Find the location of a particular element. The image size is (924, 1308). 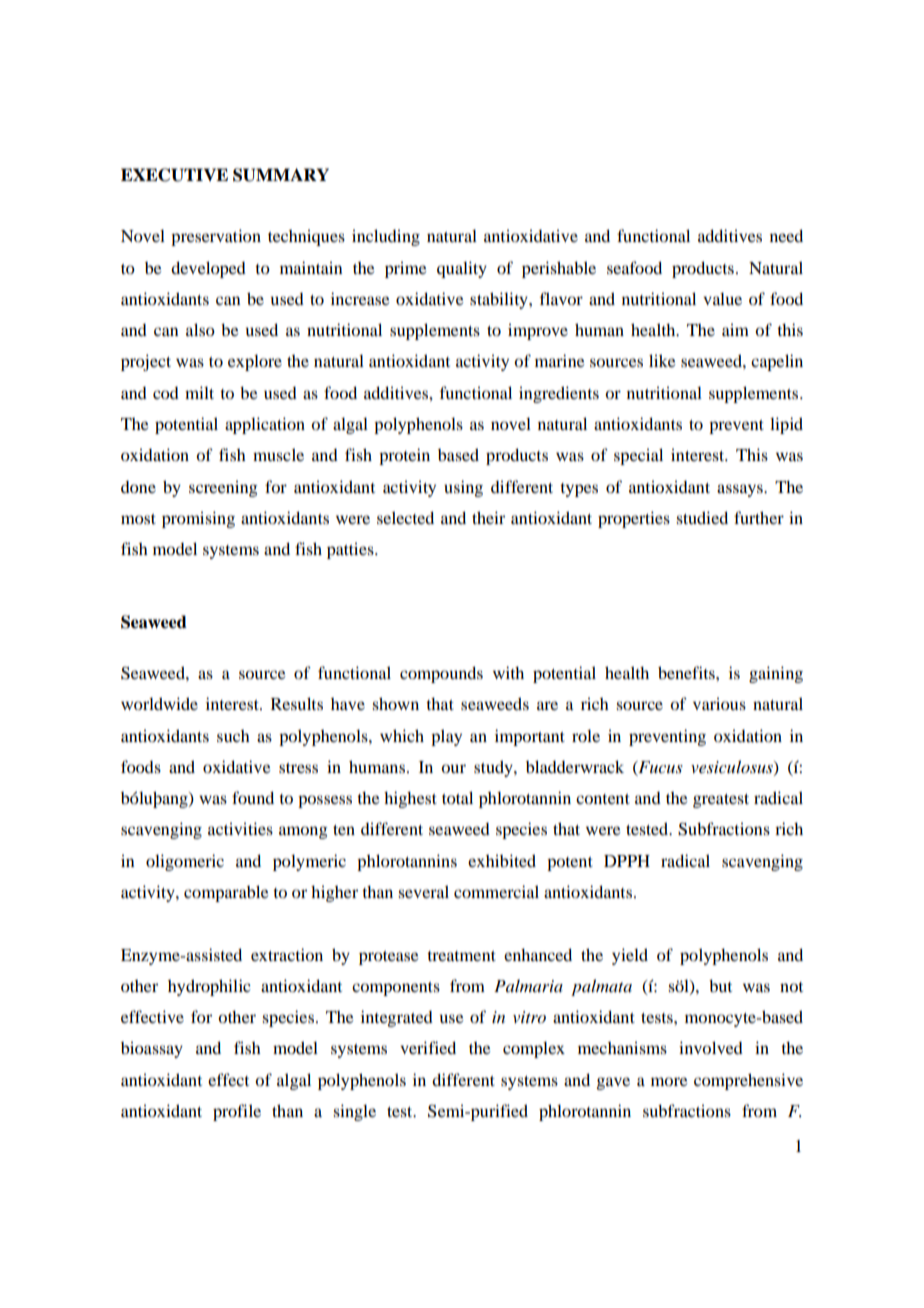

total is located at coordinates (457, 797).
